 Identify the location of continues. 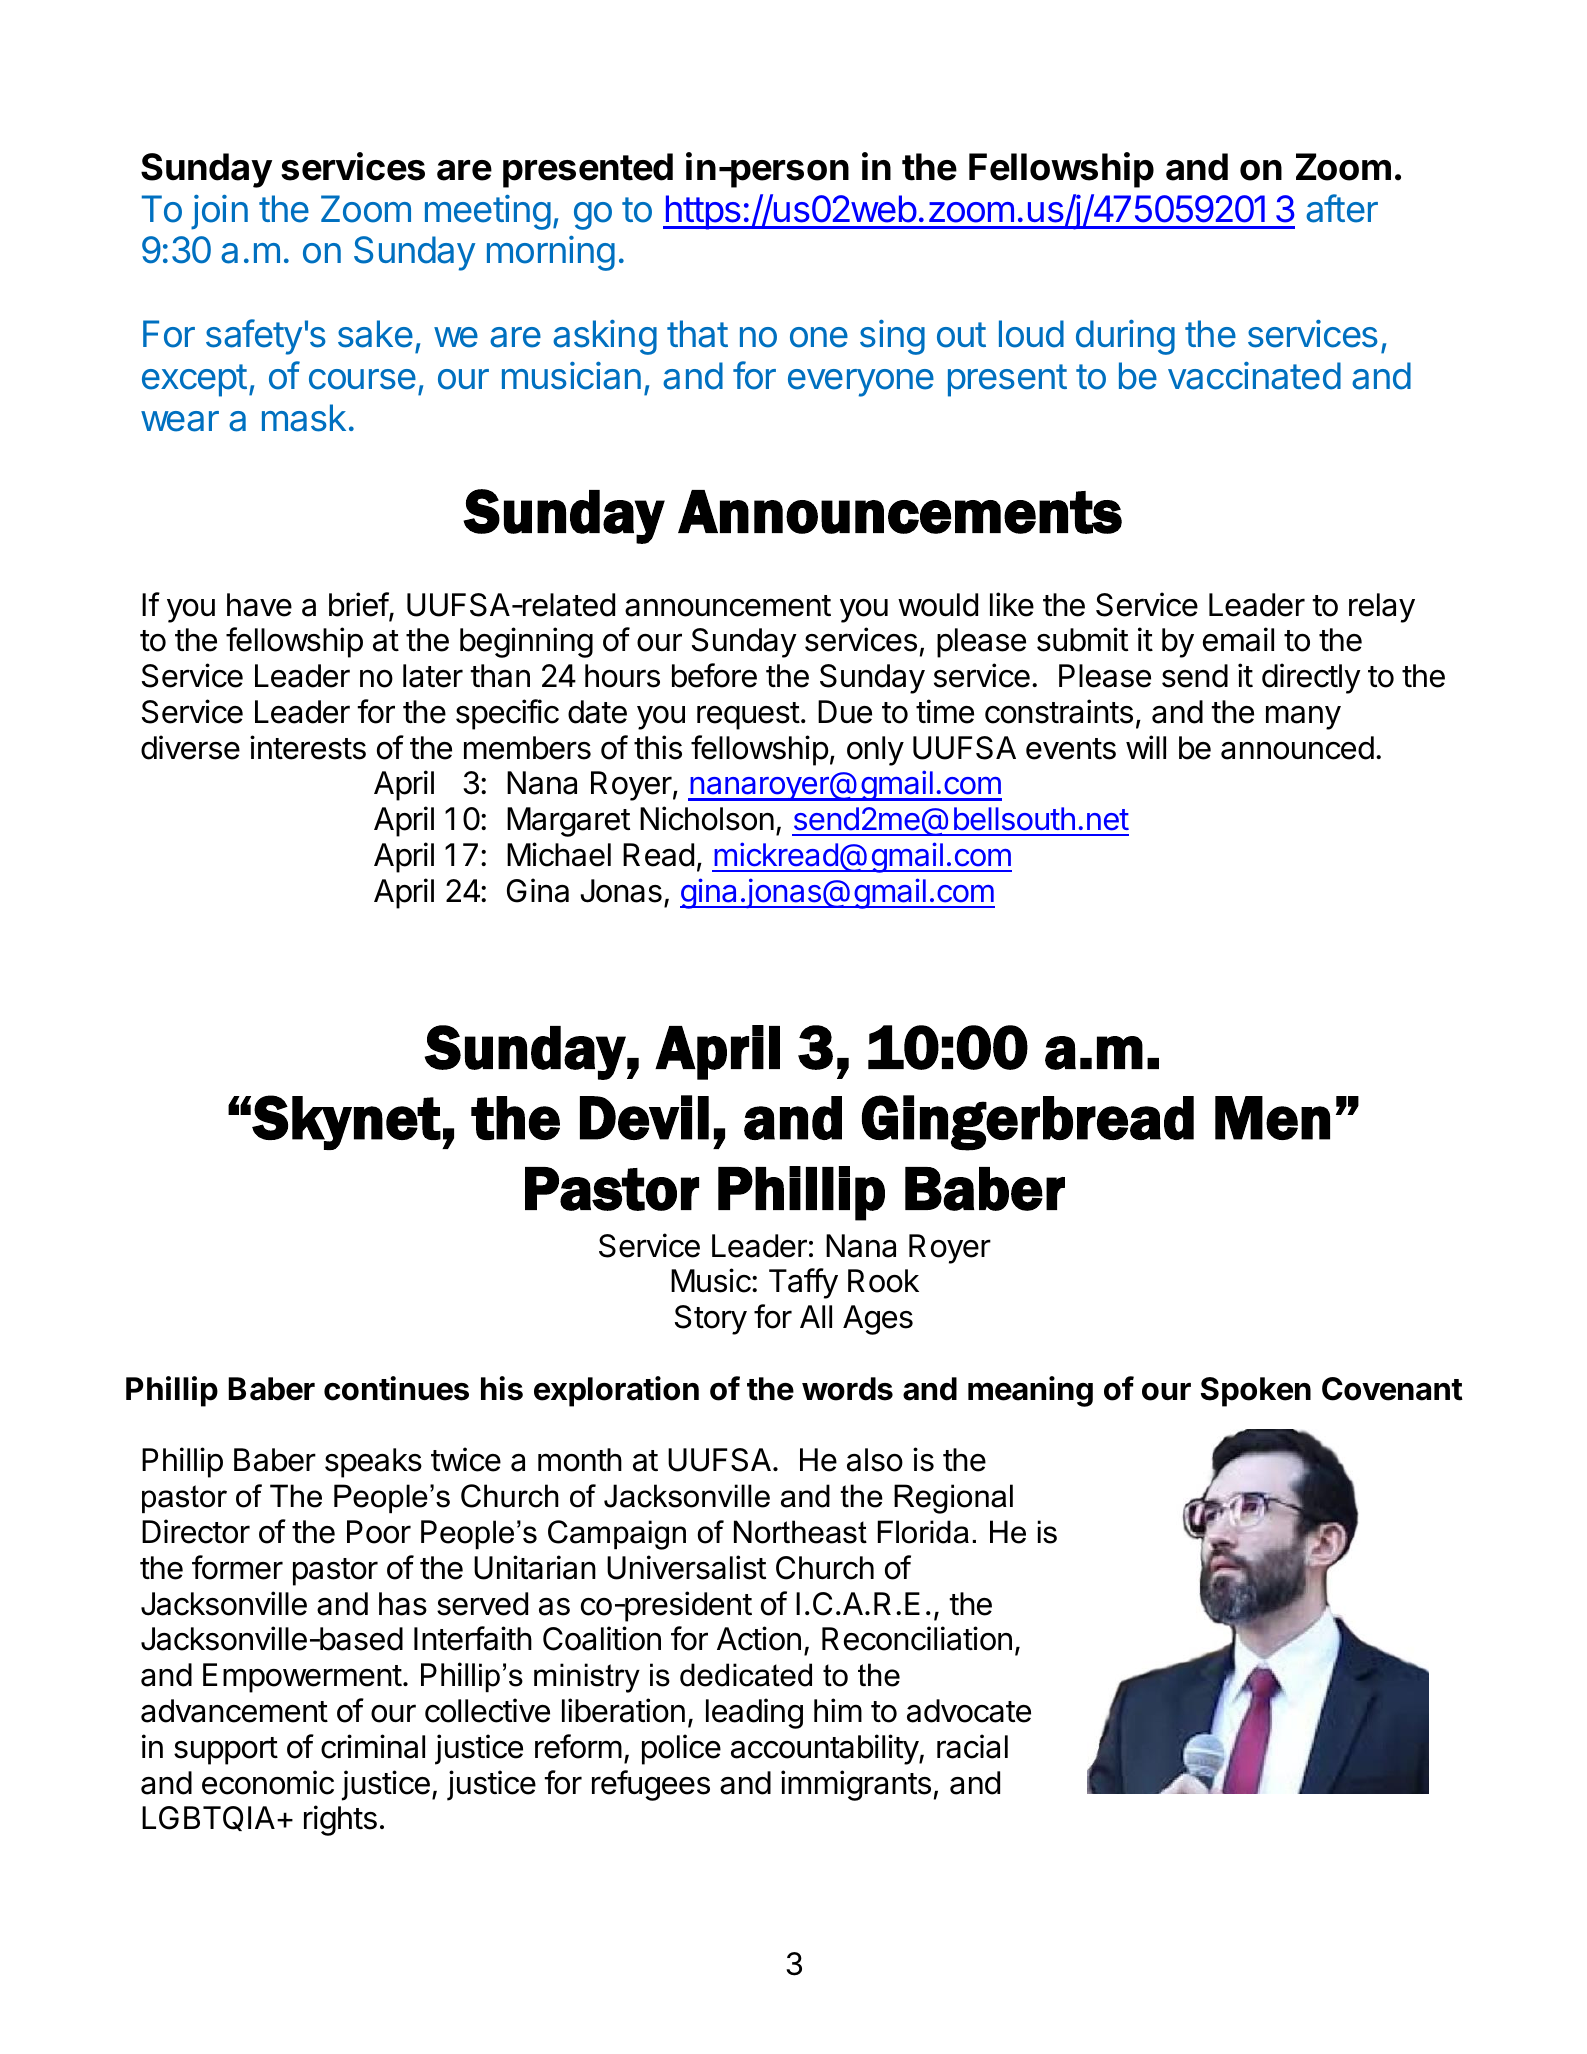
(396, 1388).
